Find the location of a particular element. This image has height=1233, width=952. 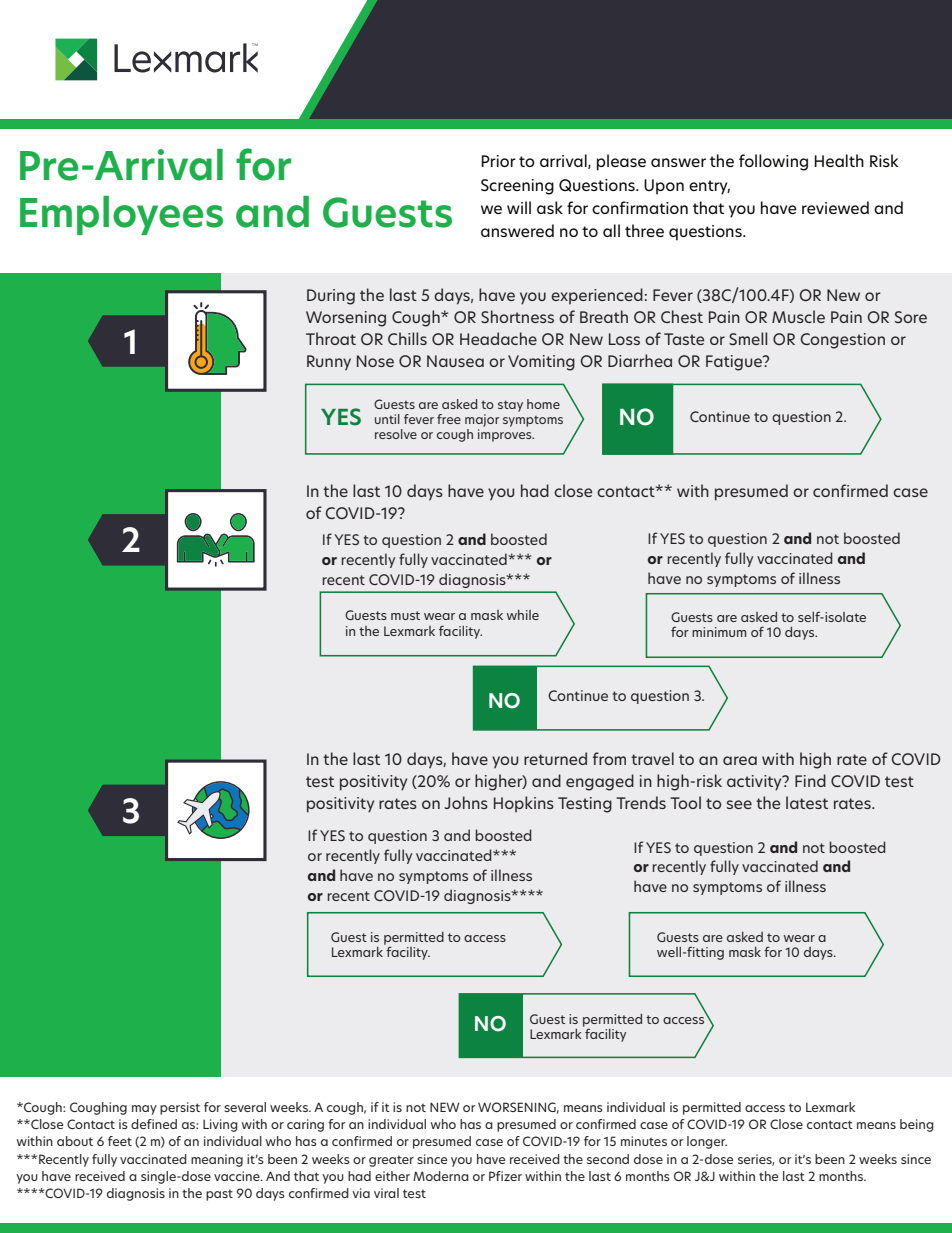

must is located at coordinates (405, 615).
